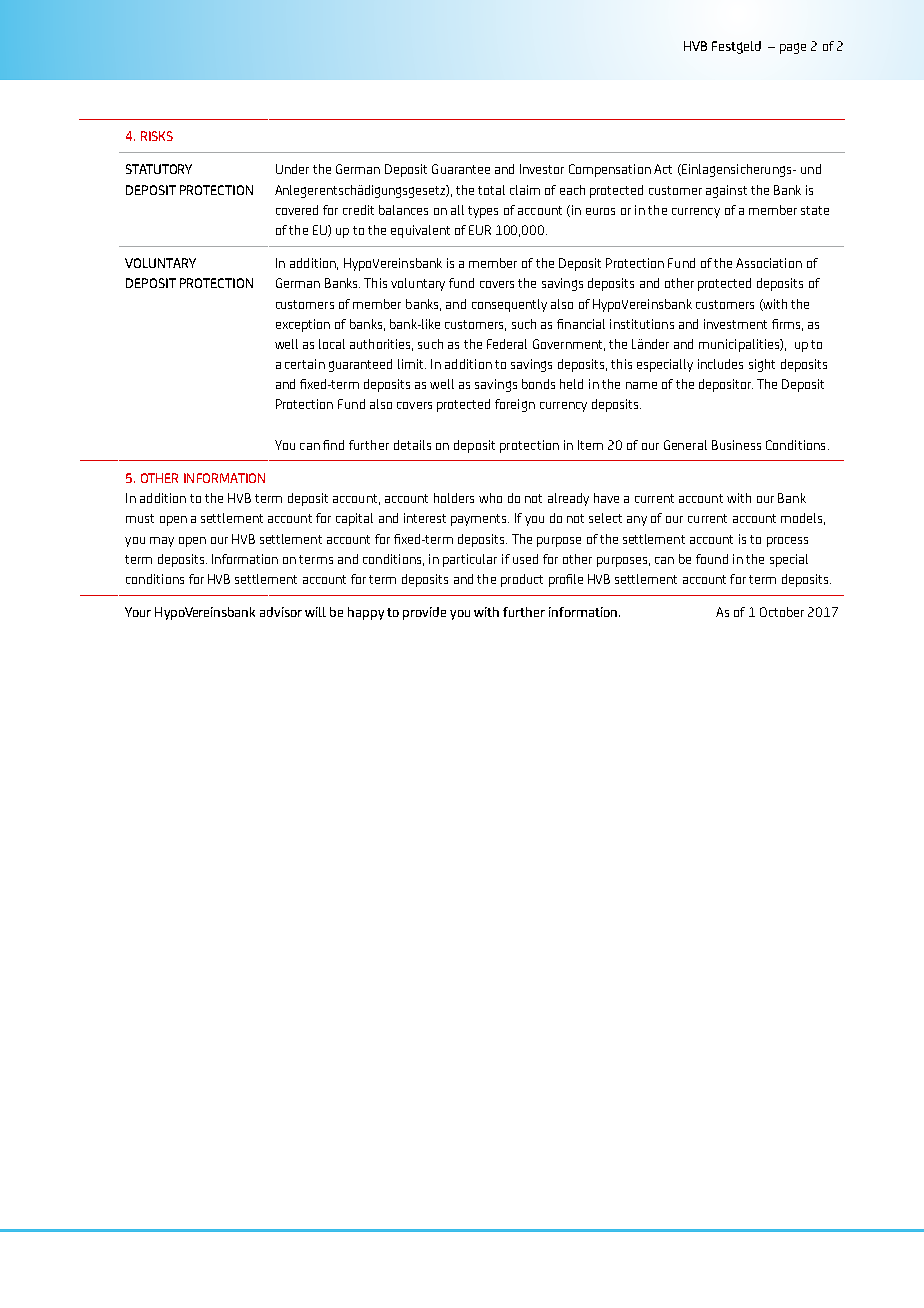 This page has height=1308, width=924. What do you see at coordinates (769, 263) in the page?
I see `Association` at bounding box center [769, 263].
